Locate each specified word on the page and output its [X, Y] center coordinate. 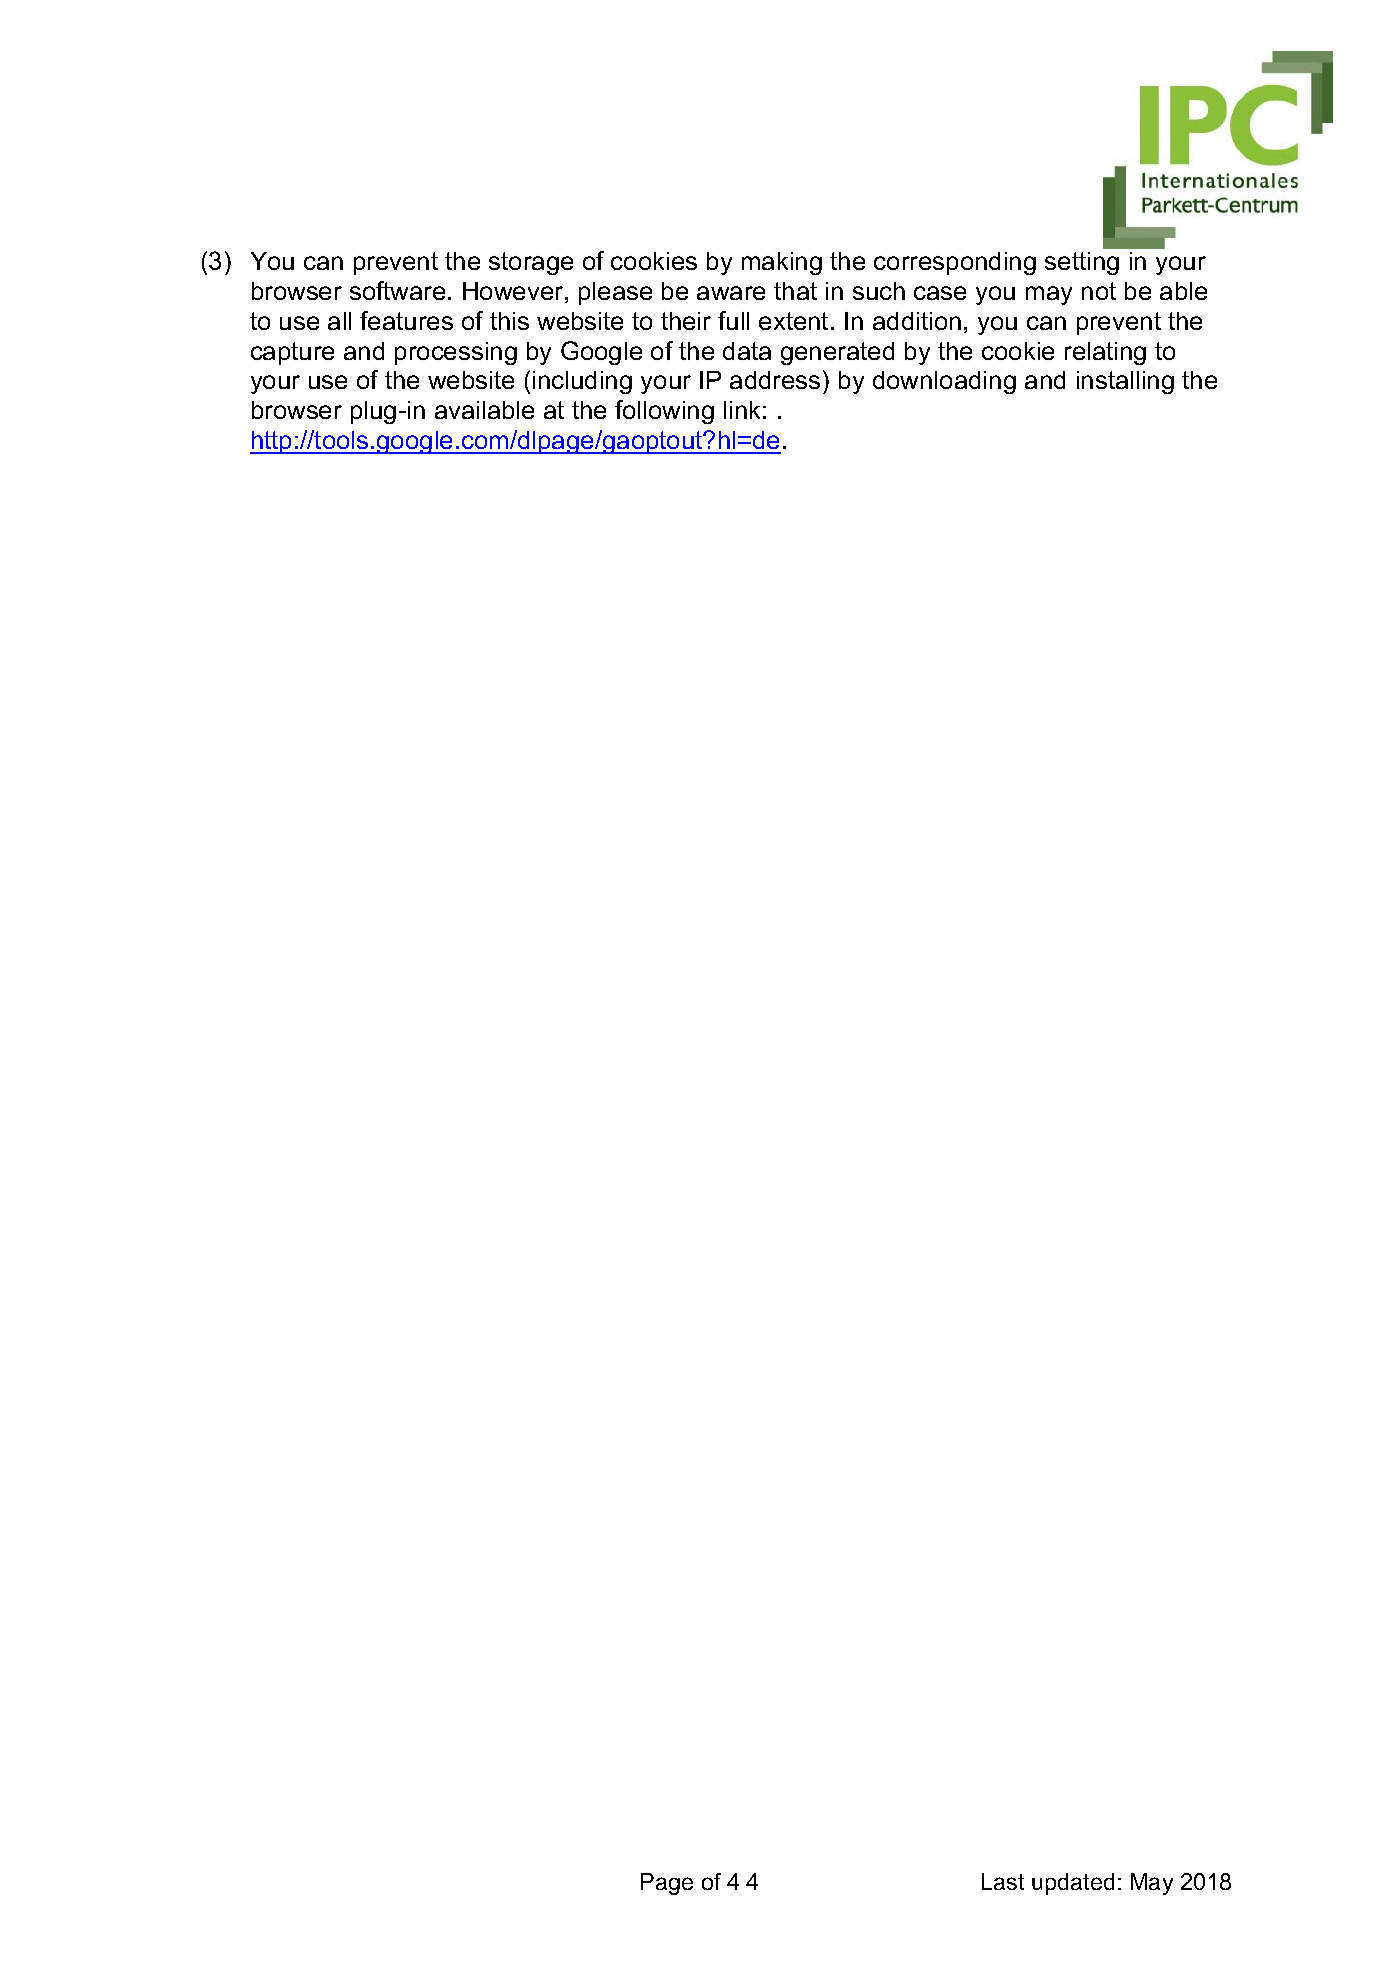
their [686, 321]
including [582, 382]
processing [456, 353]
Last [1003, 1881]
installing [1125, 382]
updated [1073, 1884]
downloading [944, 382]
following [664, 412]
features [406, 320]
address [775, 380]
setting [1082, 263]
